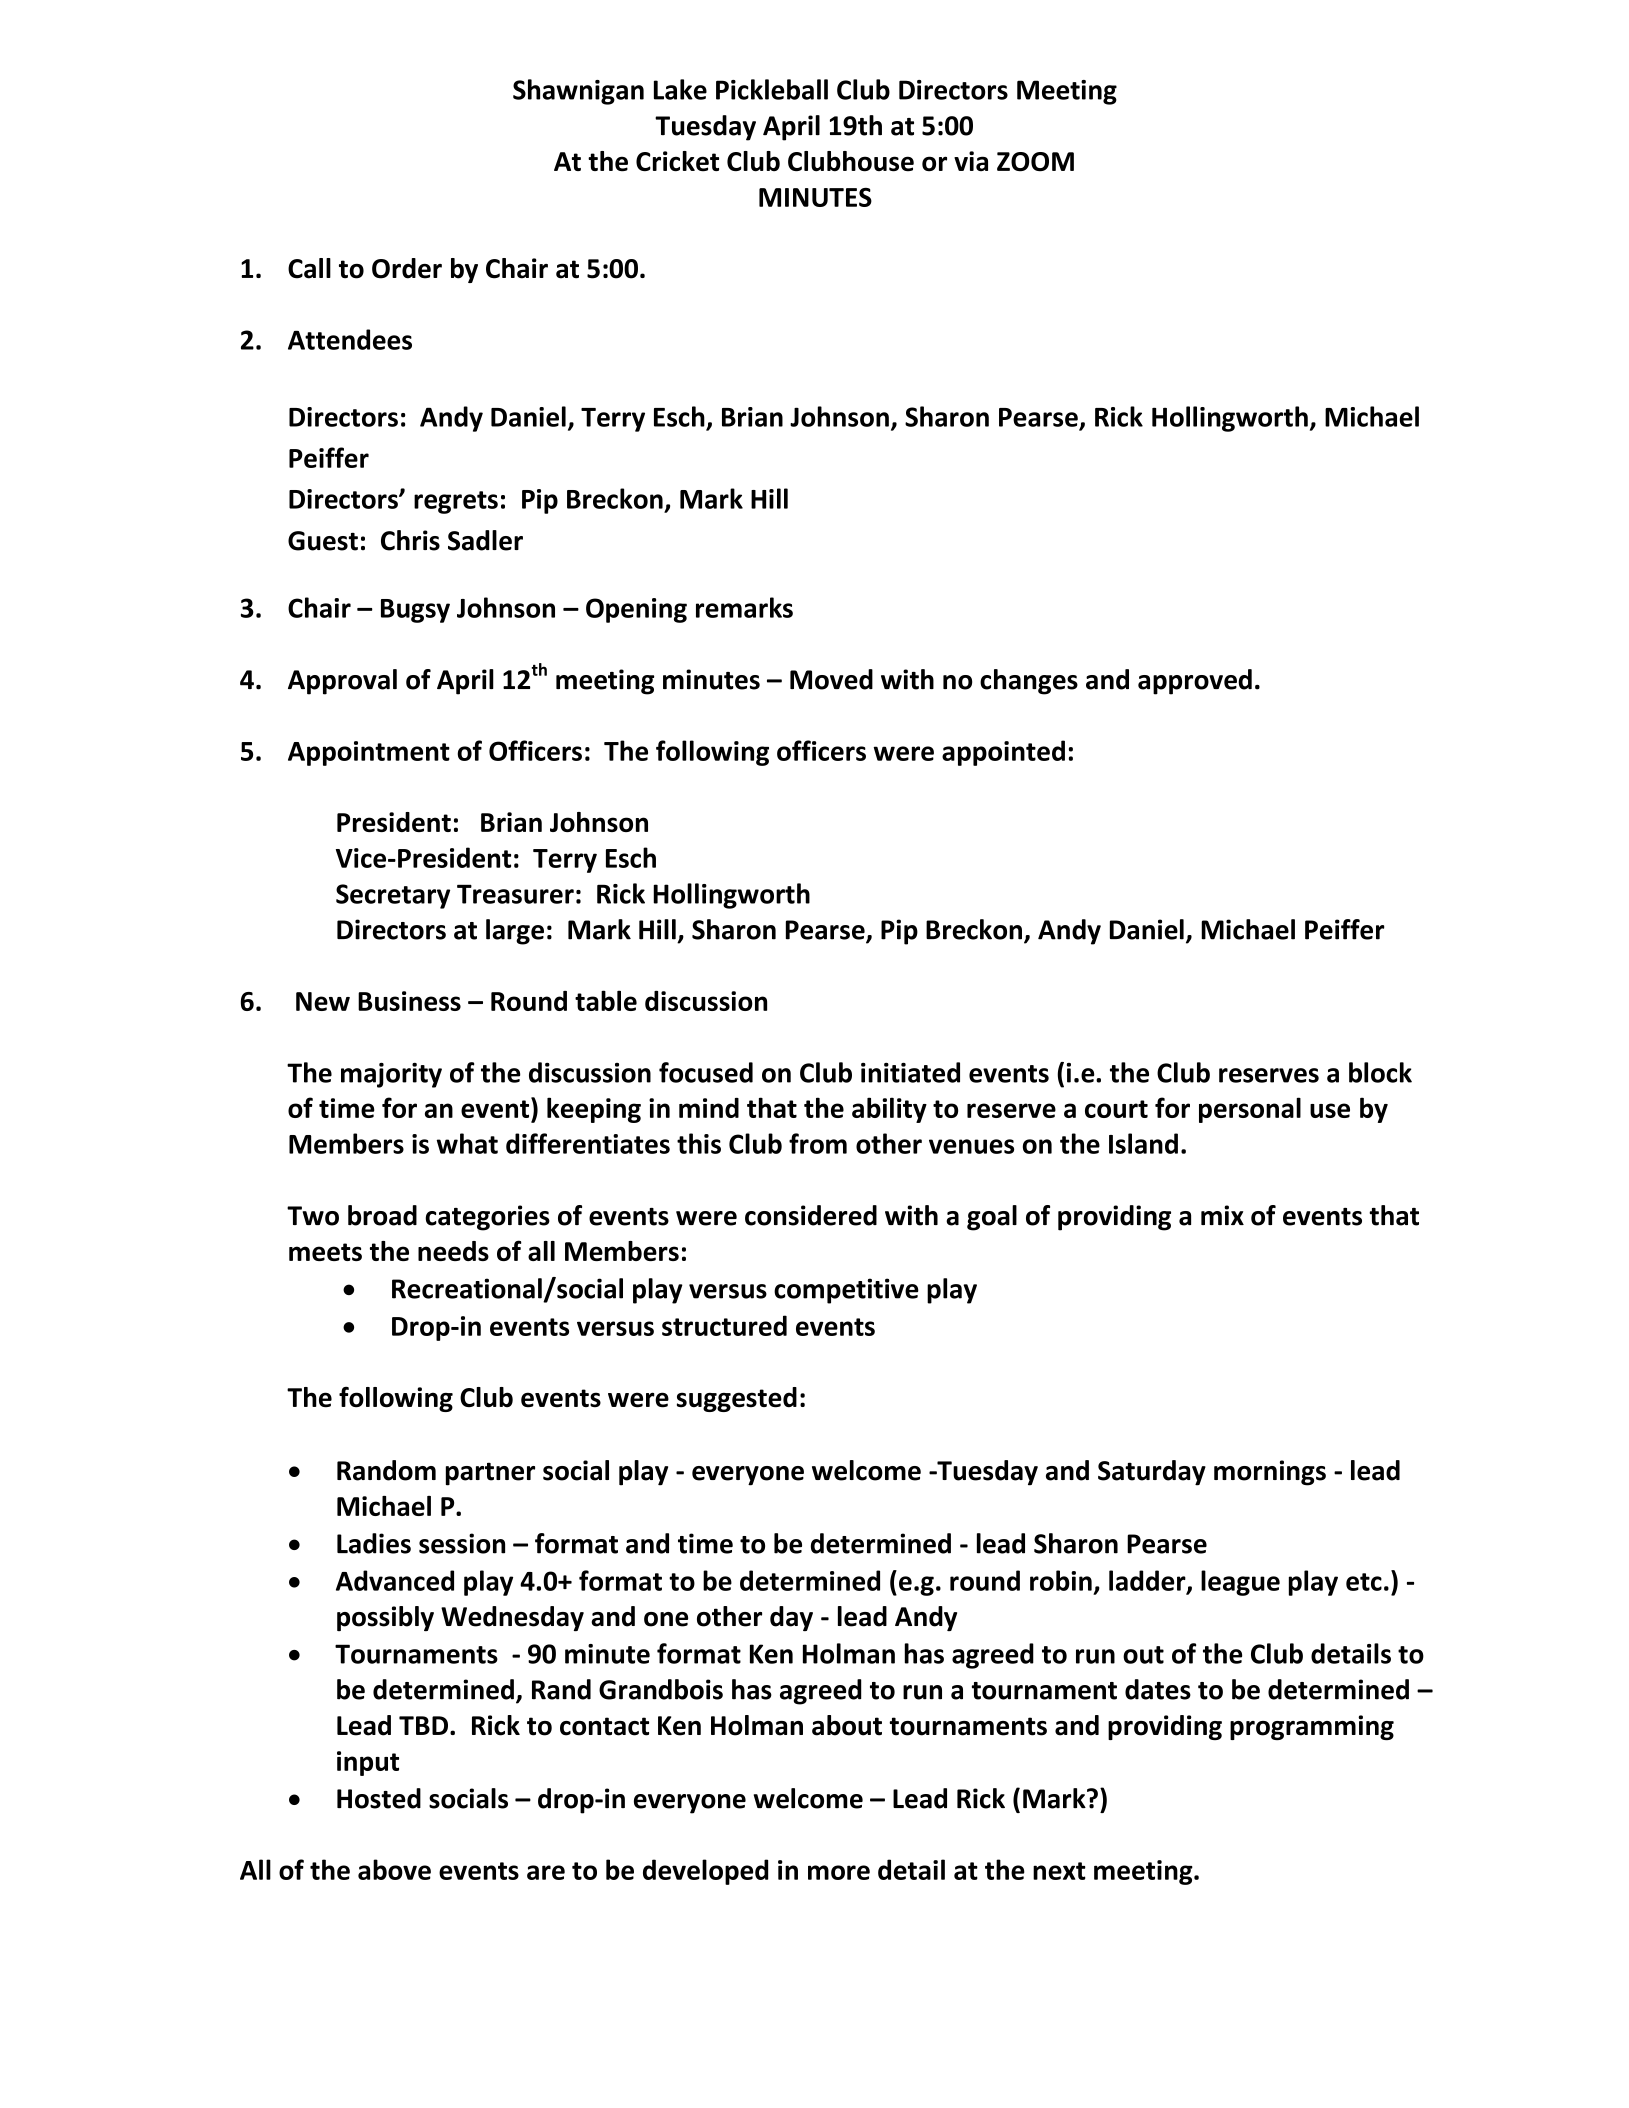 This document has width=1629, height=2108. I want to click on personal, so click(1250, 1110).
